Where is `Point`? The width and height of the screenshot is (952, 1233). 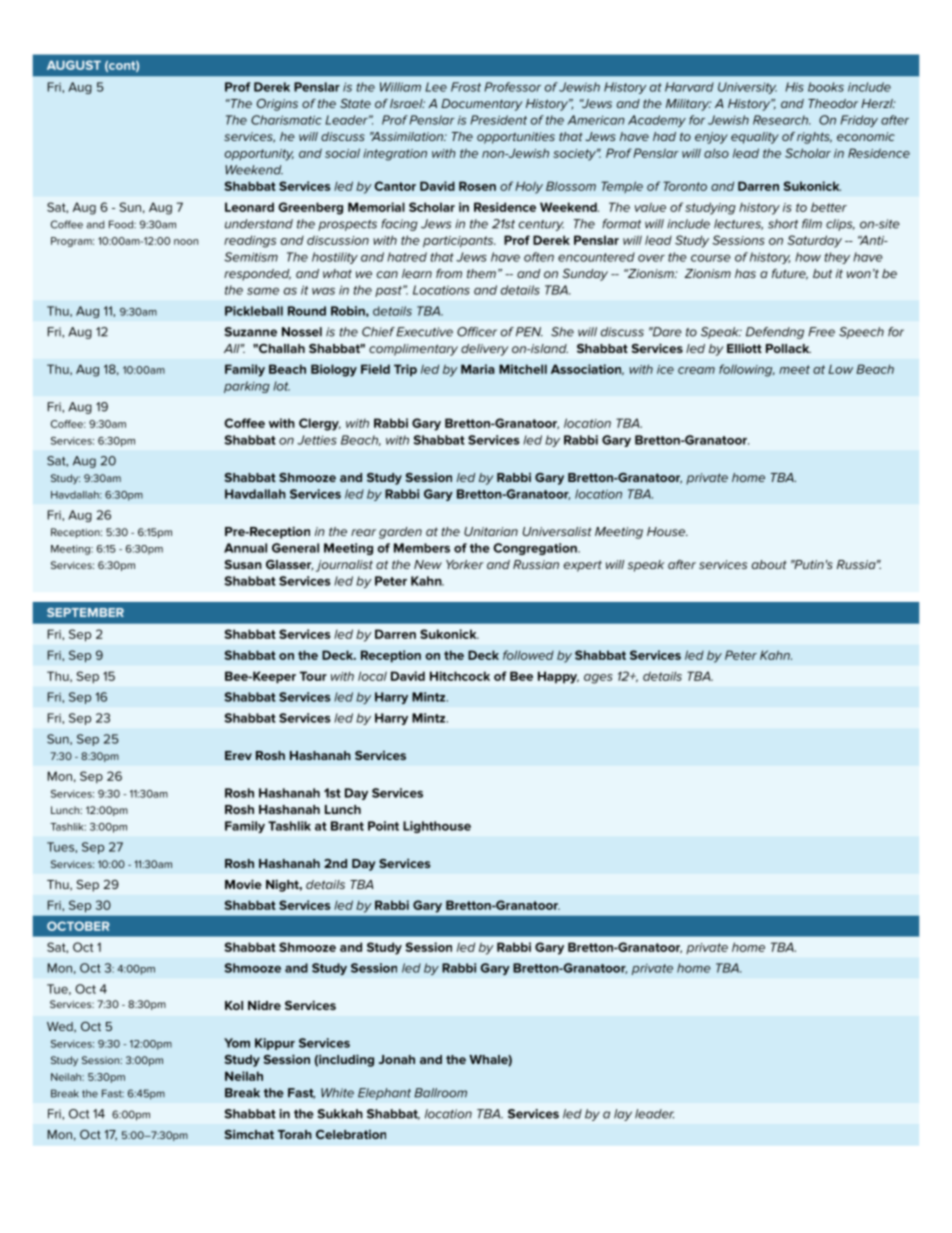 Point is located at coordinates (383, 826).
